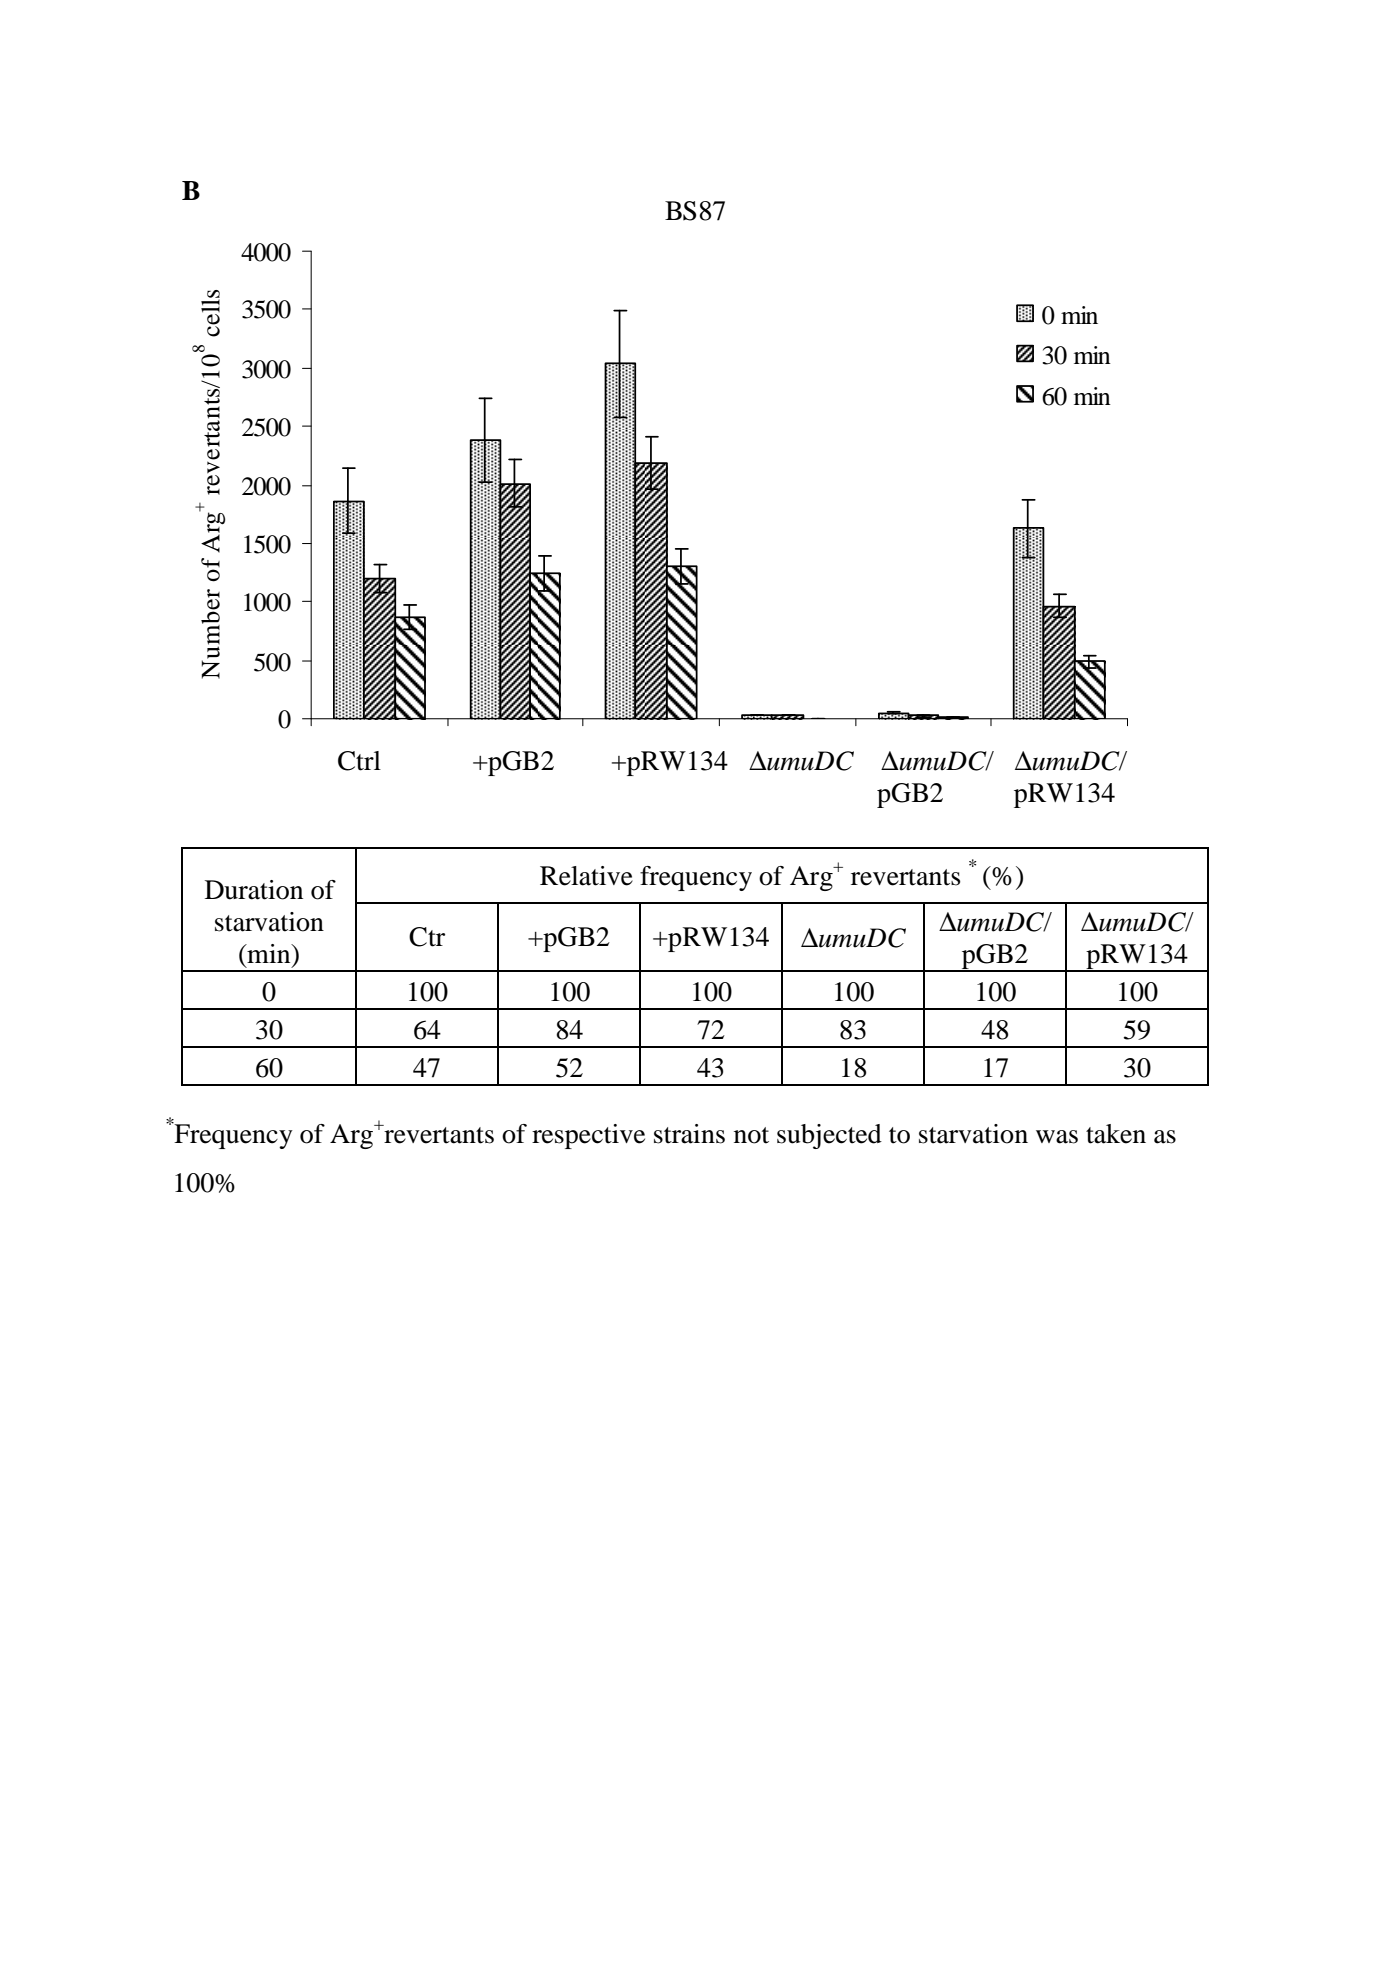 The image size is (1390, 1967). I want to click on respective, so click(588, 1136).
